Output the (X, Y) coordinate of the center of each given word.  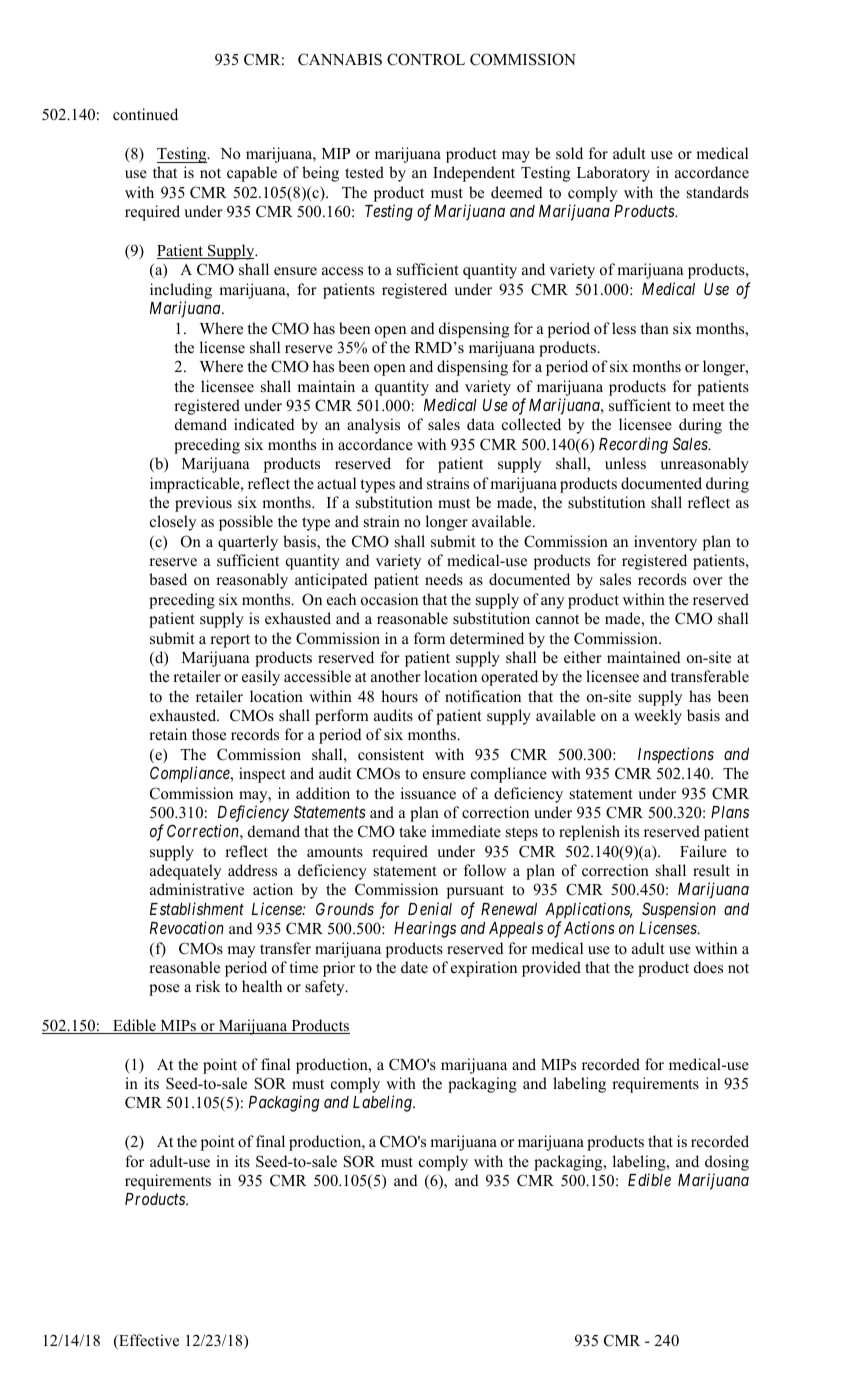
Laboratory (613, 174)
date (414, 967)
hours (399, 696)
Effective (148, 1341)
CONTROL (426, 59)
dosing (727, 1163)
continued (145, 114)
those (209, 734)
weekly (658, 717)
